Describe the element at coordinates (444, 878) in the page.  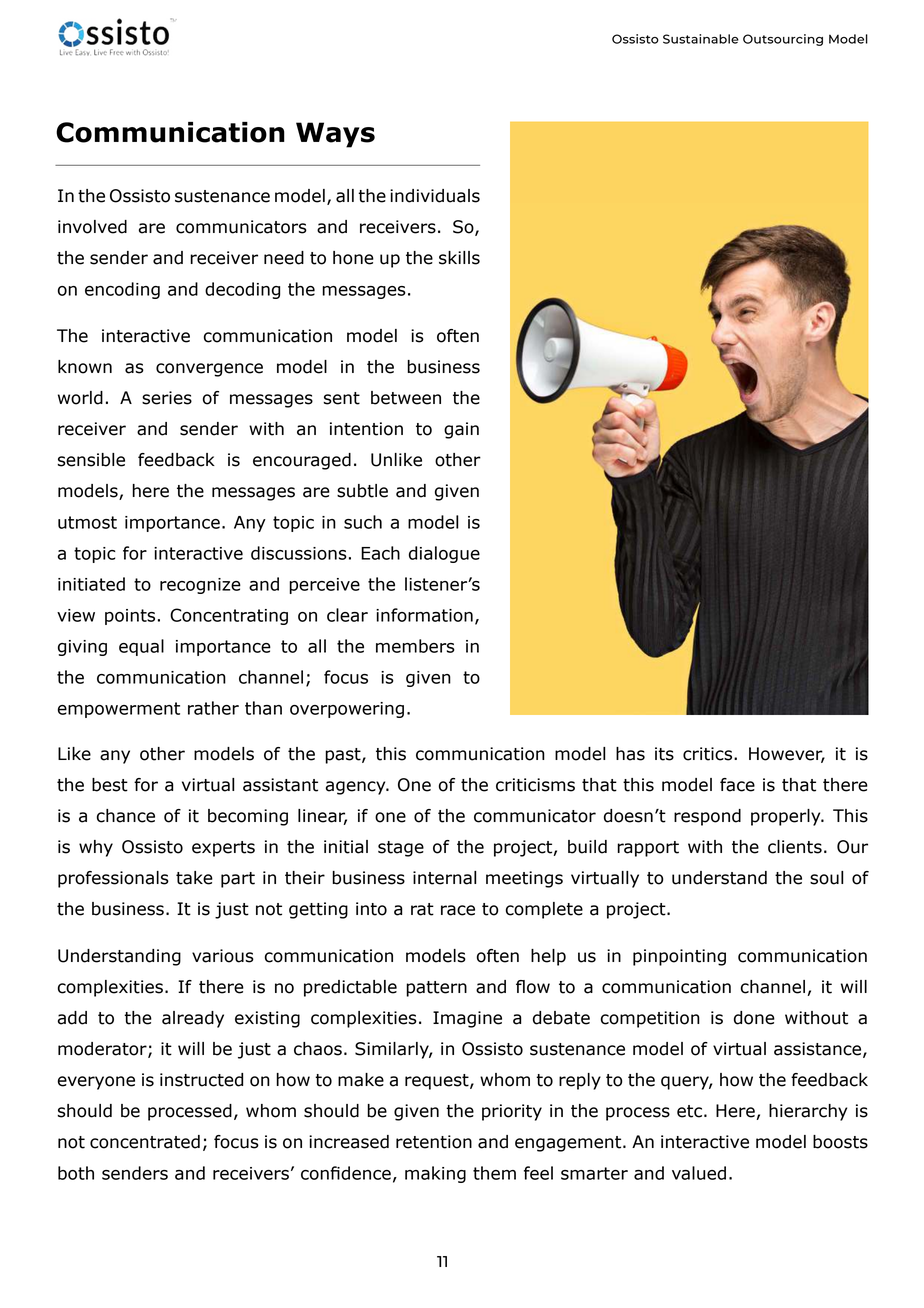
I see `internal` at that location.
